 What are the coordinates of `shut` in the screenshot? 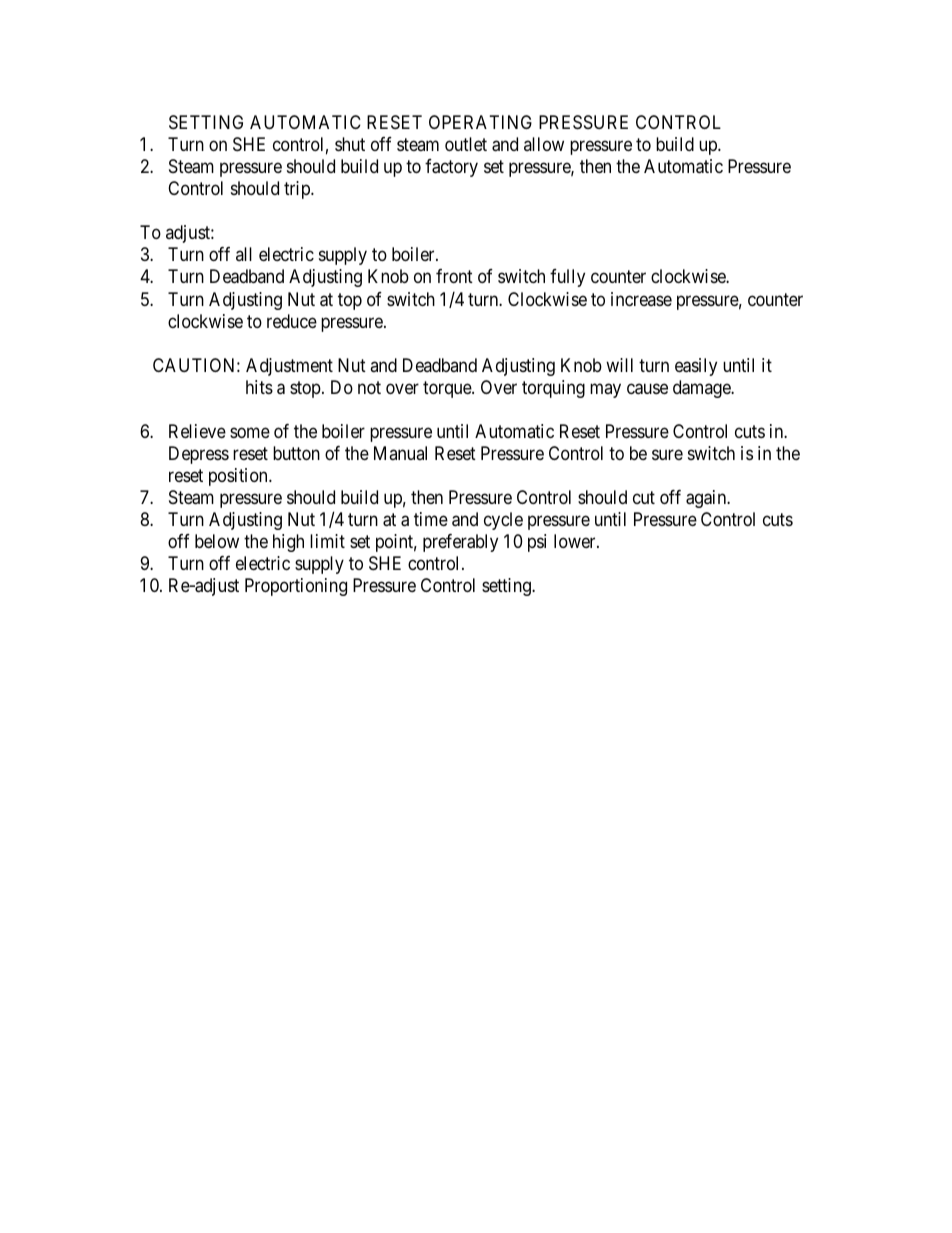 It's located at (350, 144).
